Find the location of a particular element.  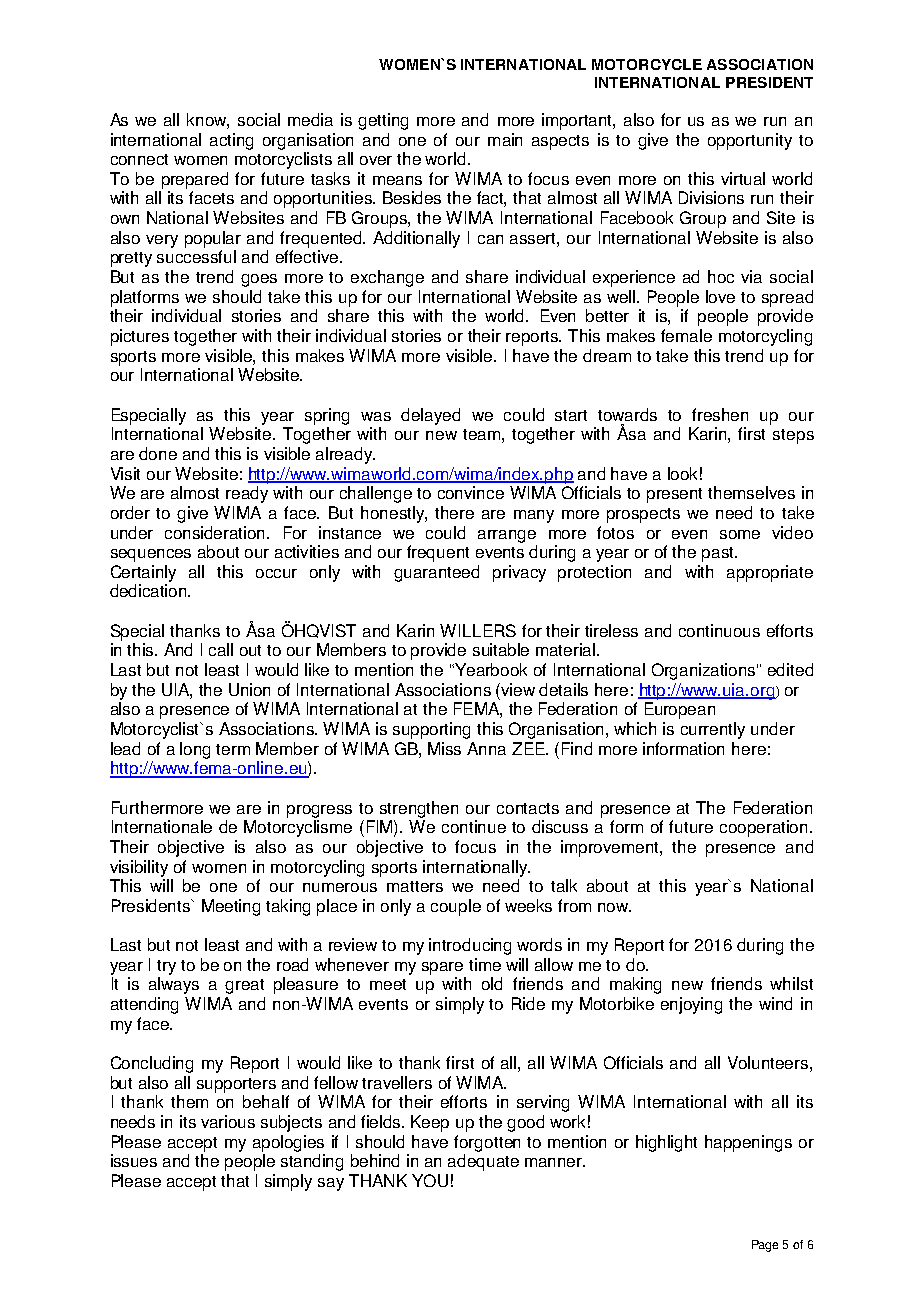

issues is located at coordinates (134, 1160).
